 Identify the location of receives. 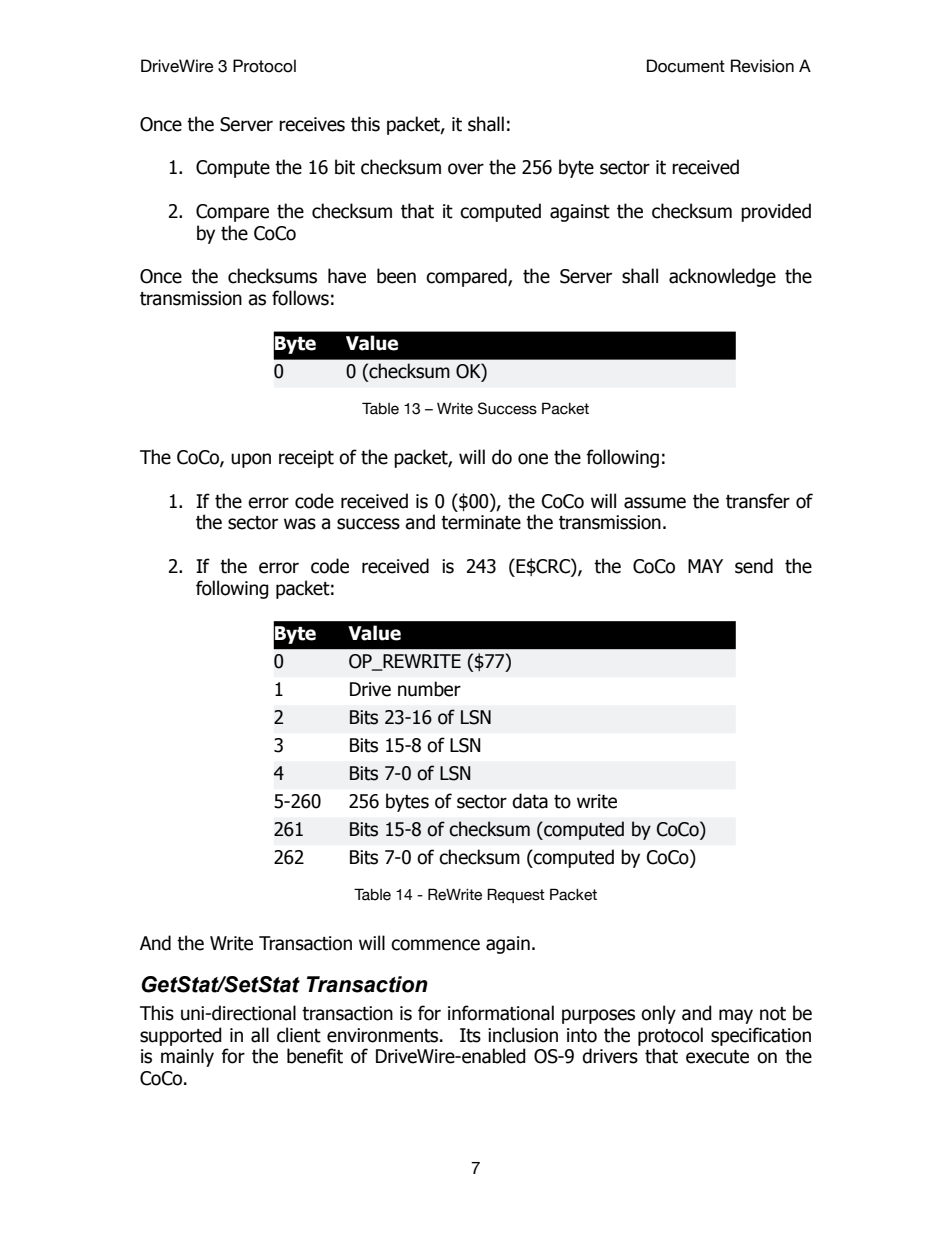
(312, 124).
